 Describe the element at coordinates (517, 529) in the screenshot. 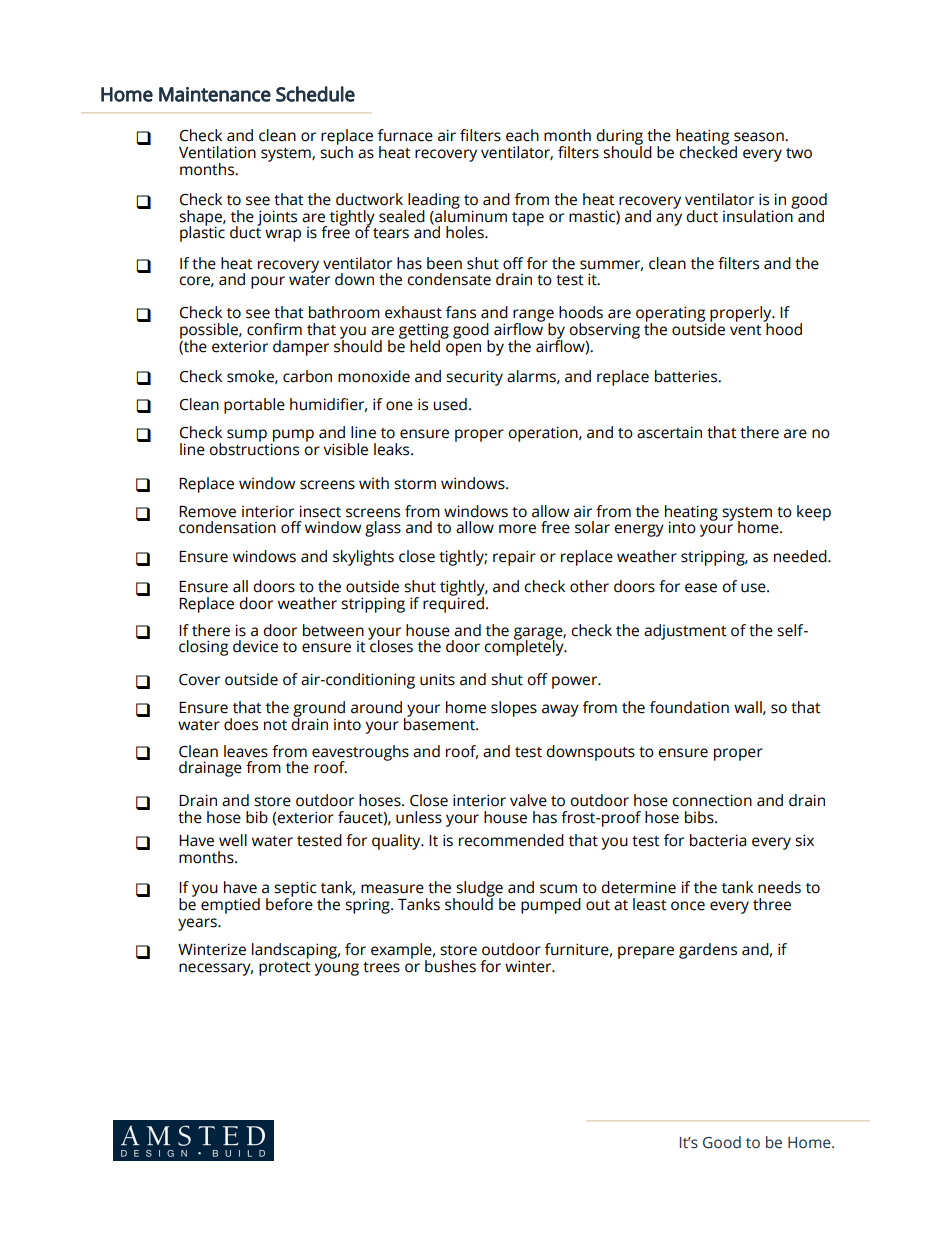

I see `more` at that location.
